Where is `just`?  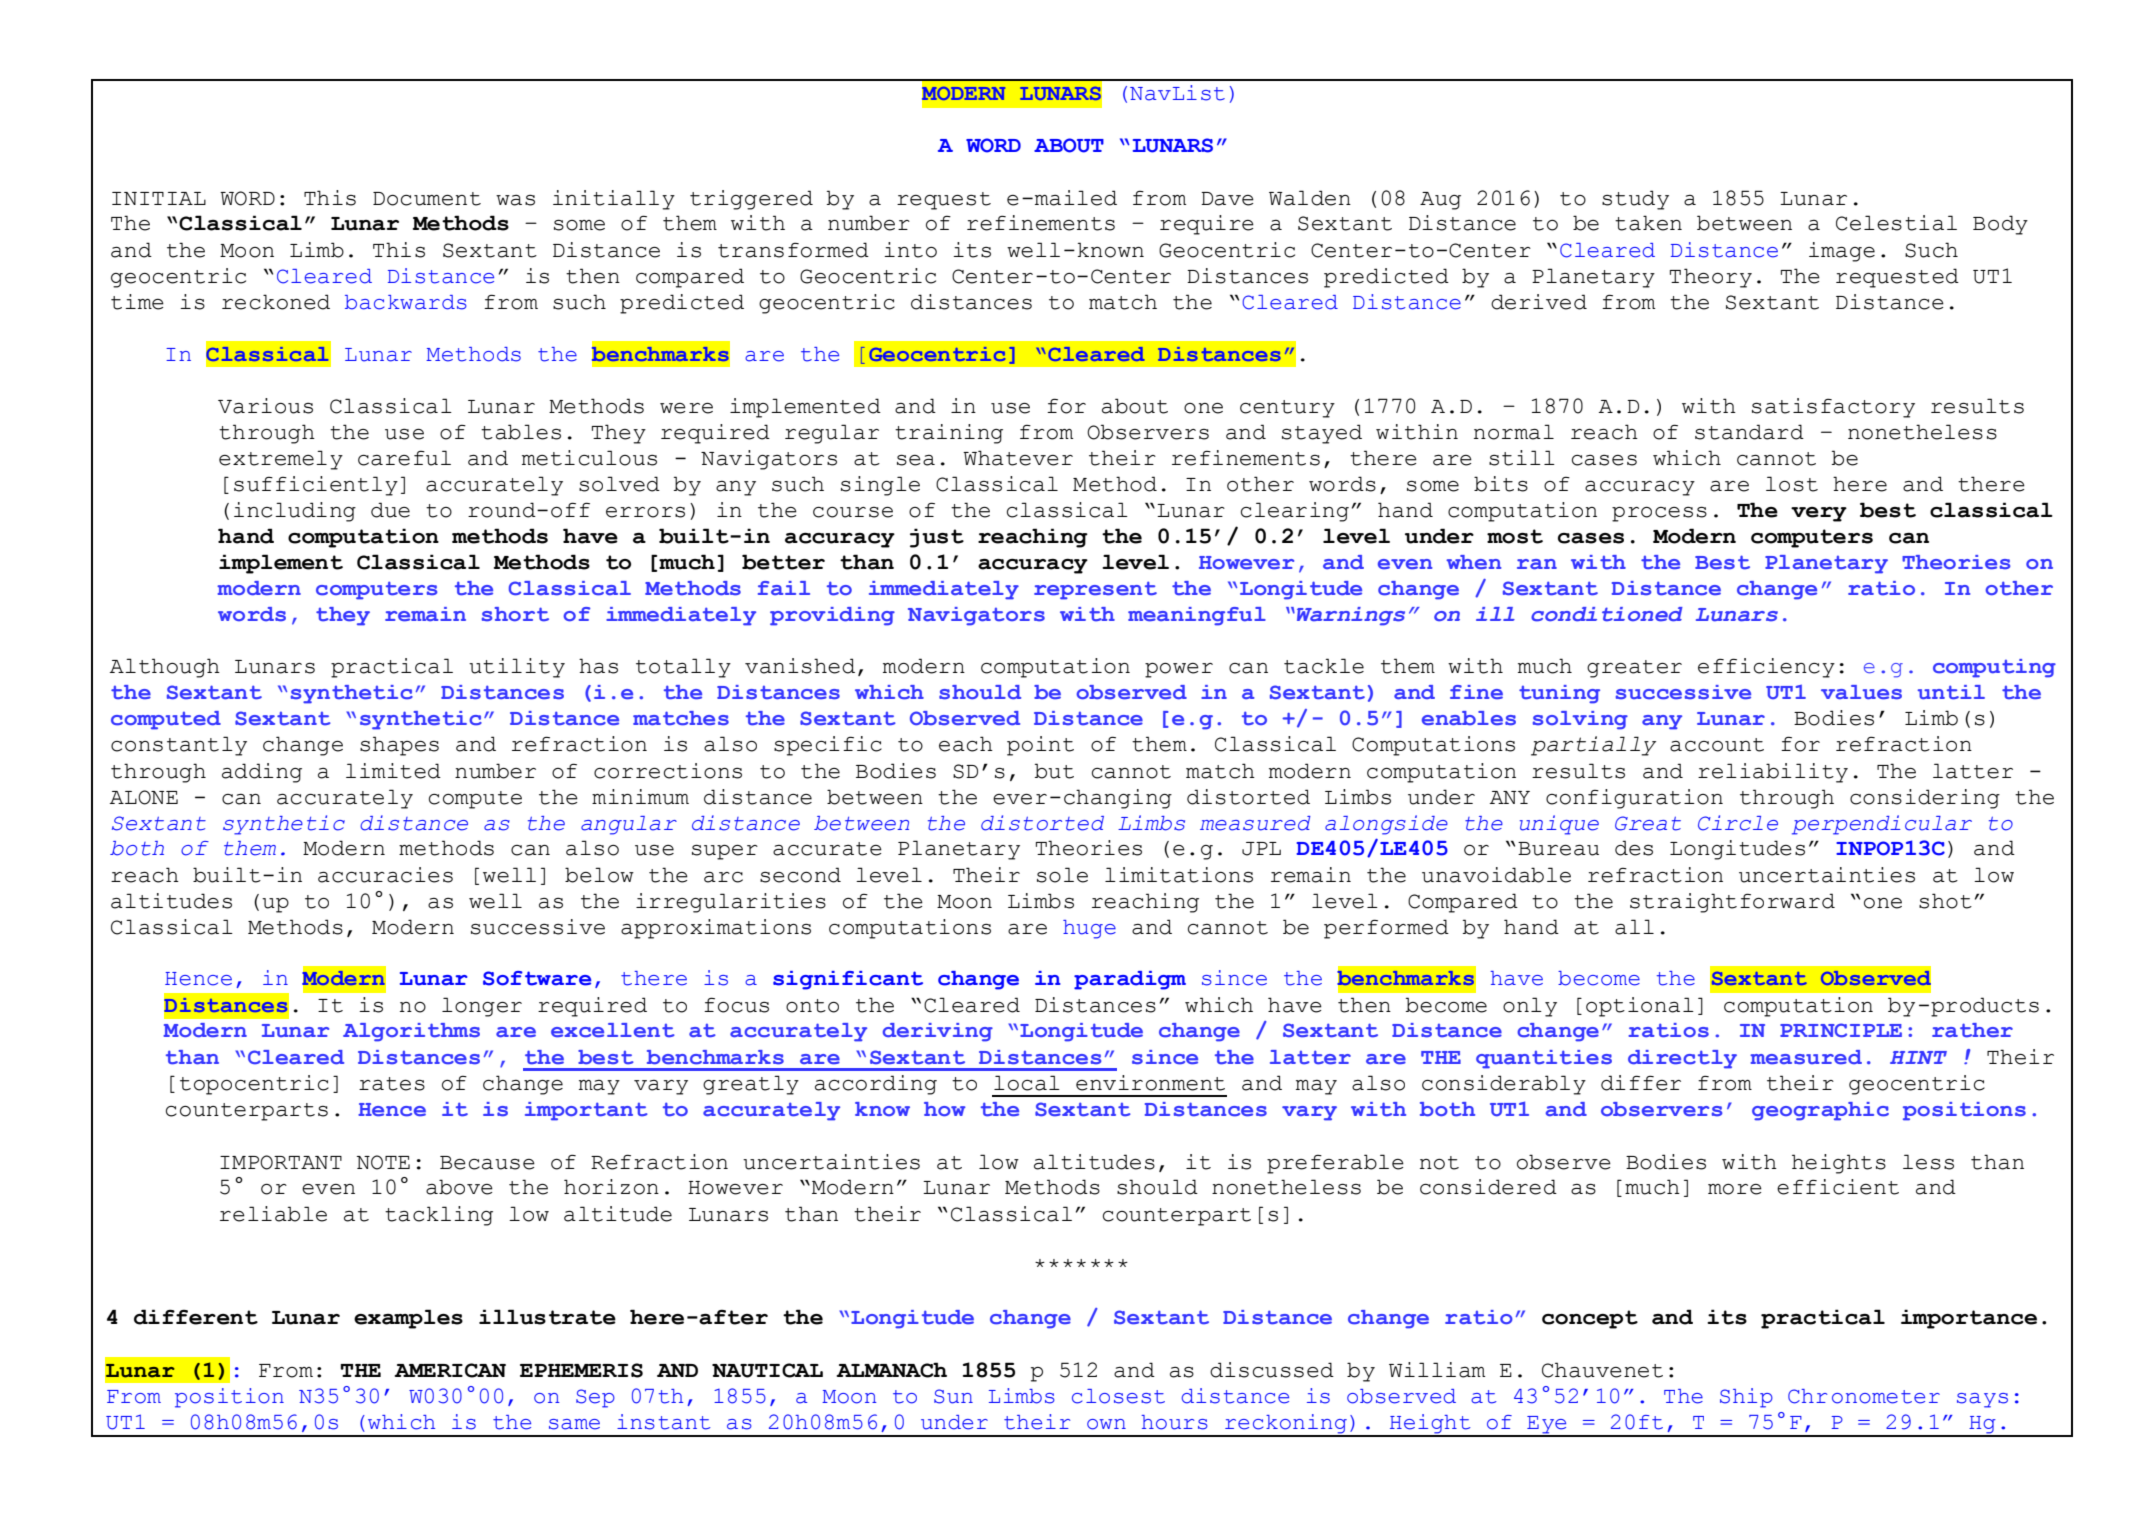
just is located at coordinates (937, 538).
